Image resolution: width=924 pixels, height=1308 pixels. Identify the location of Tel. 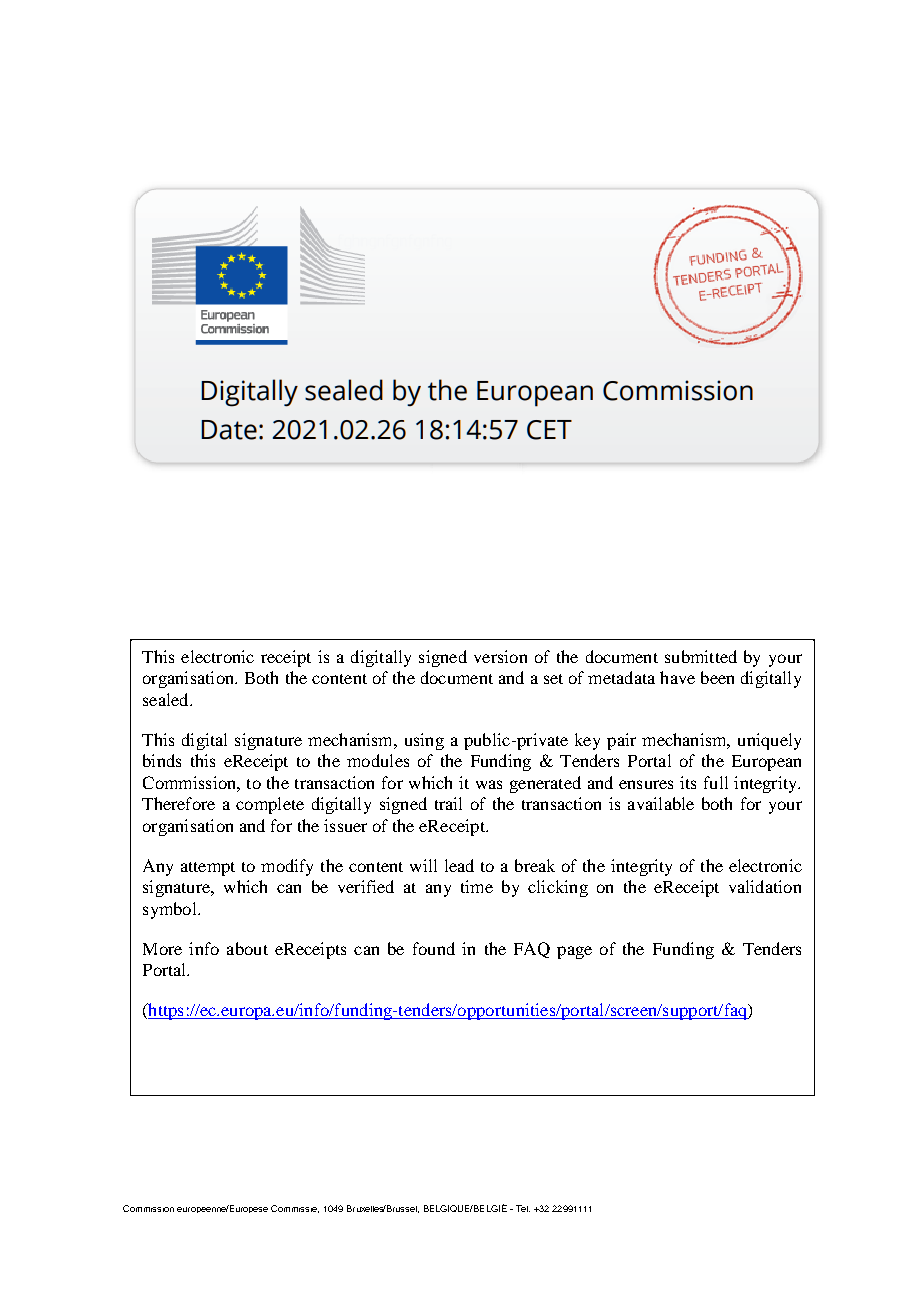
(523, 1208).
